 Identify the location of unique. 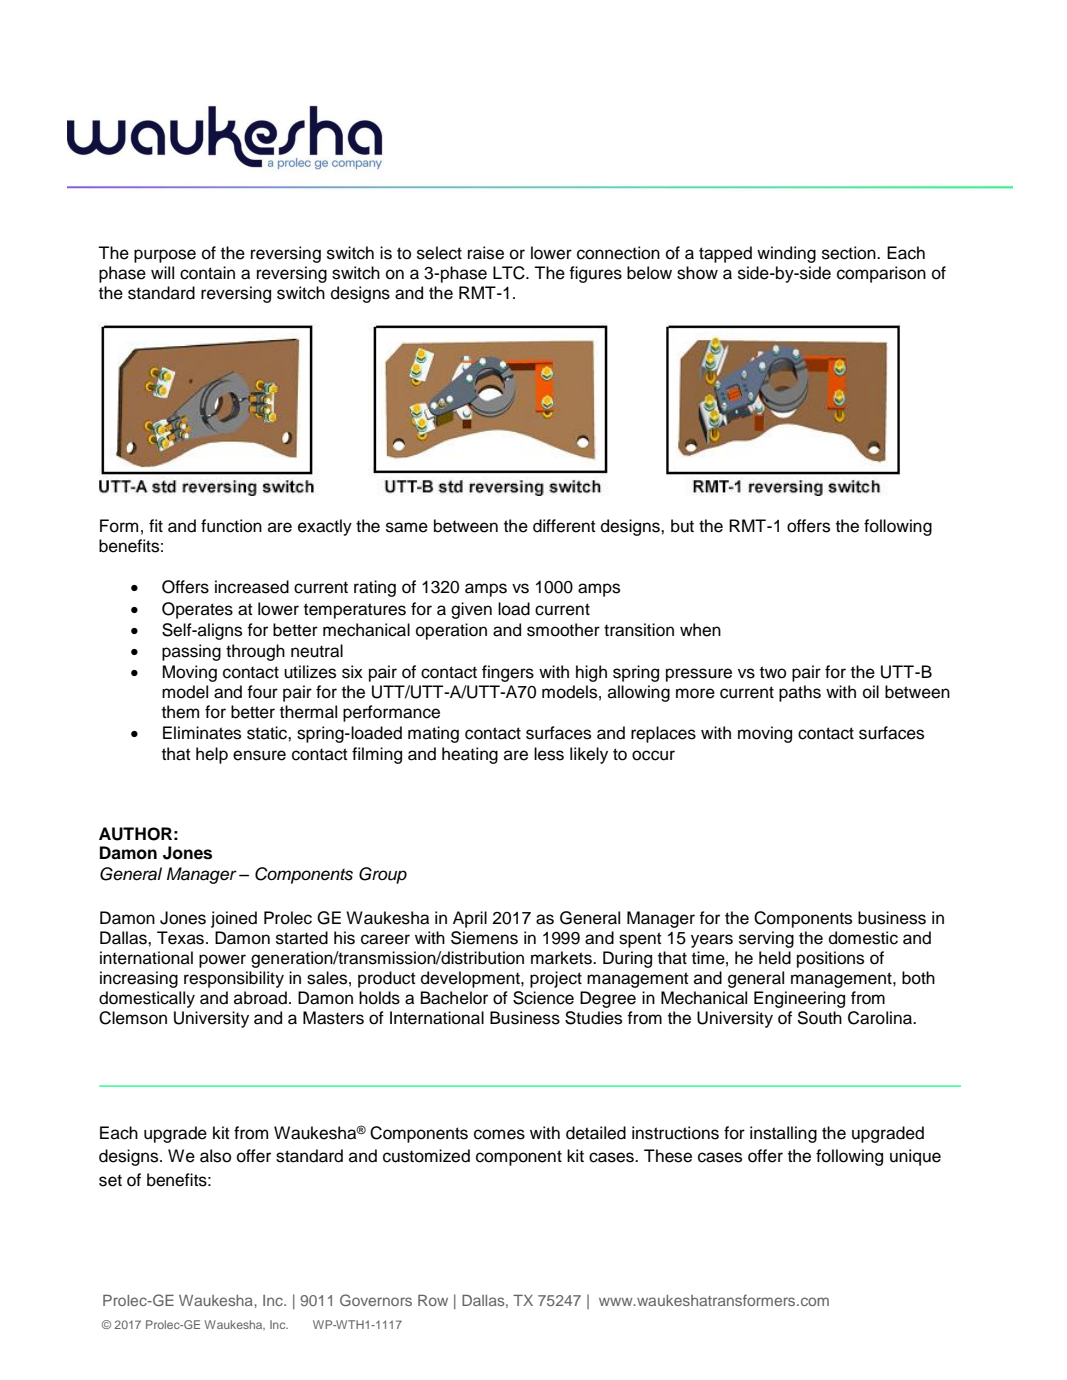
(915, 1157).
